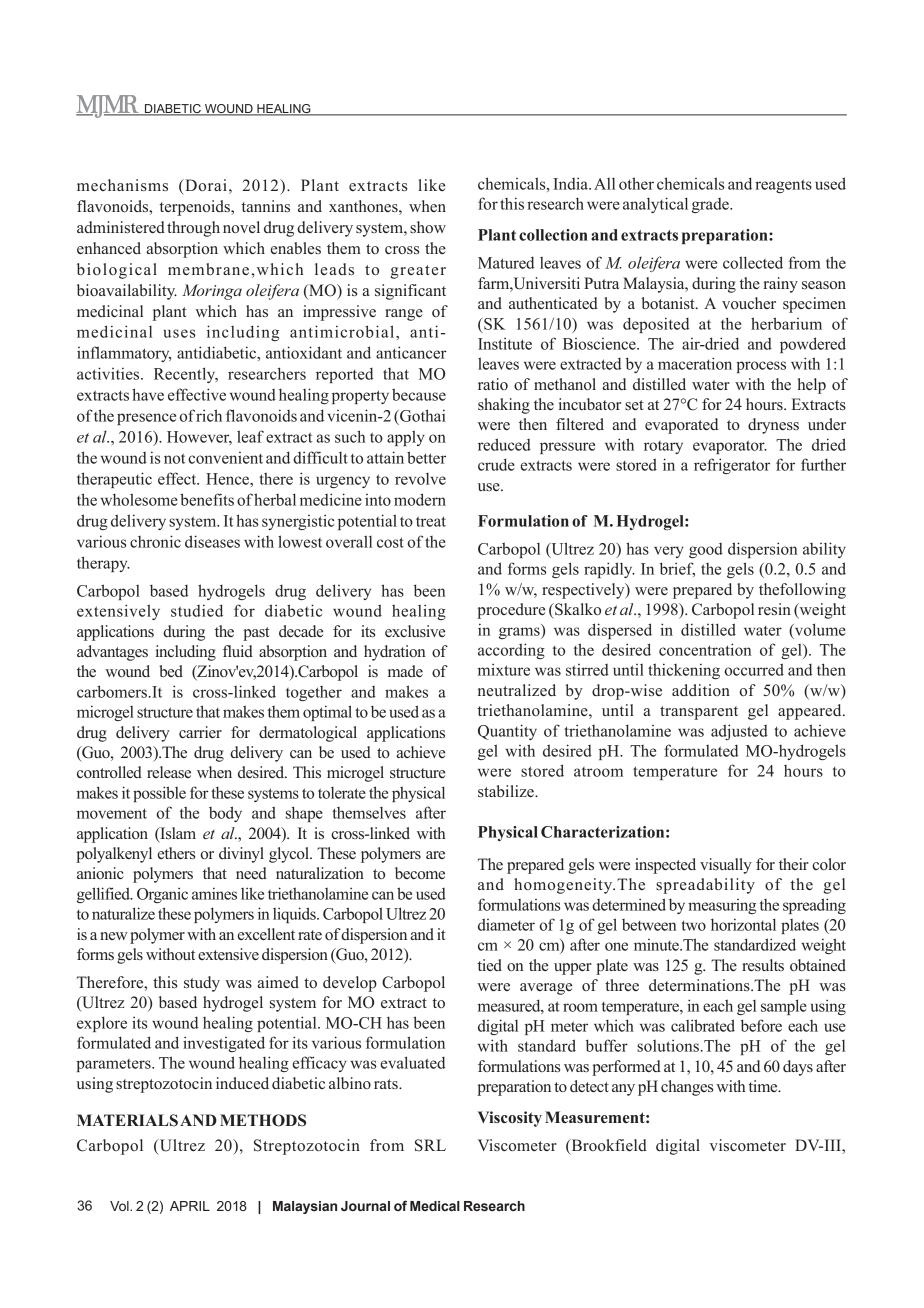 This image has height=1308, width=924. Describe the element at coordinates (435, 1206) in the image. I see `Medical` at that location.
